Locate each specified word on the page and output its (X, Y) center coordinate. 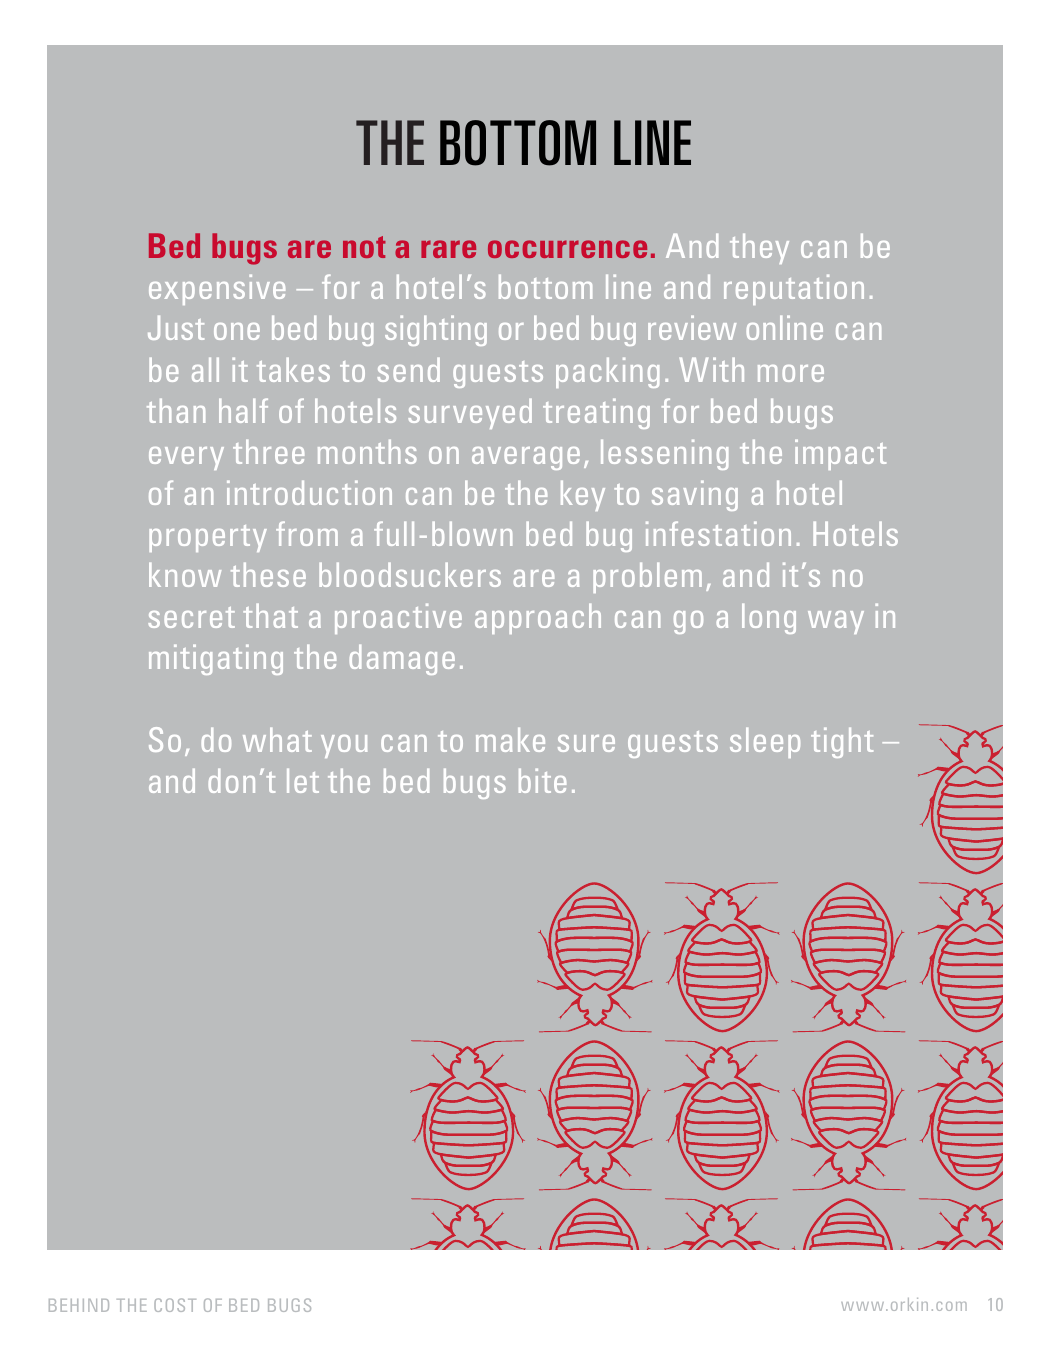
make (510, 740)
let (303, 781)
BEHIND (79, 1305)
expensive (217, 290)
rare (448, 249)
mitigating (216, 660)
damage (402, 660)
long (769, 619)
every (186, 458)
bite (542, 781)
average (526, 458)
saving (695, 496)
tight (842, 743)
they (759, 249)
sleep (765, 743)
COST (175, 1305)
